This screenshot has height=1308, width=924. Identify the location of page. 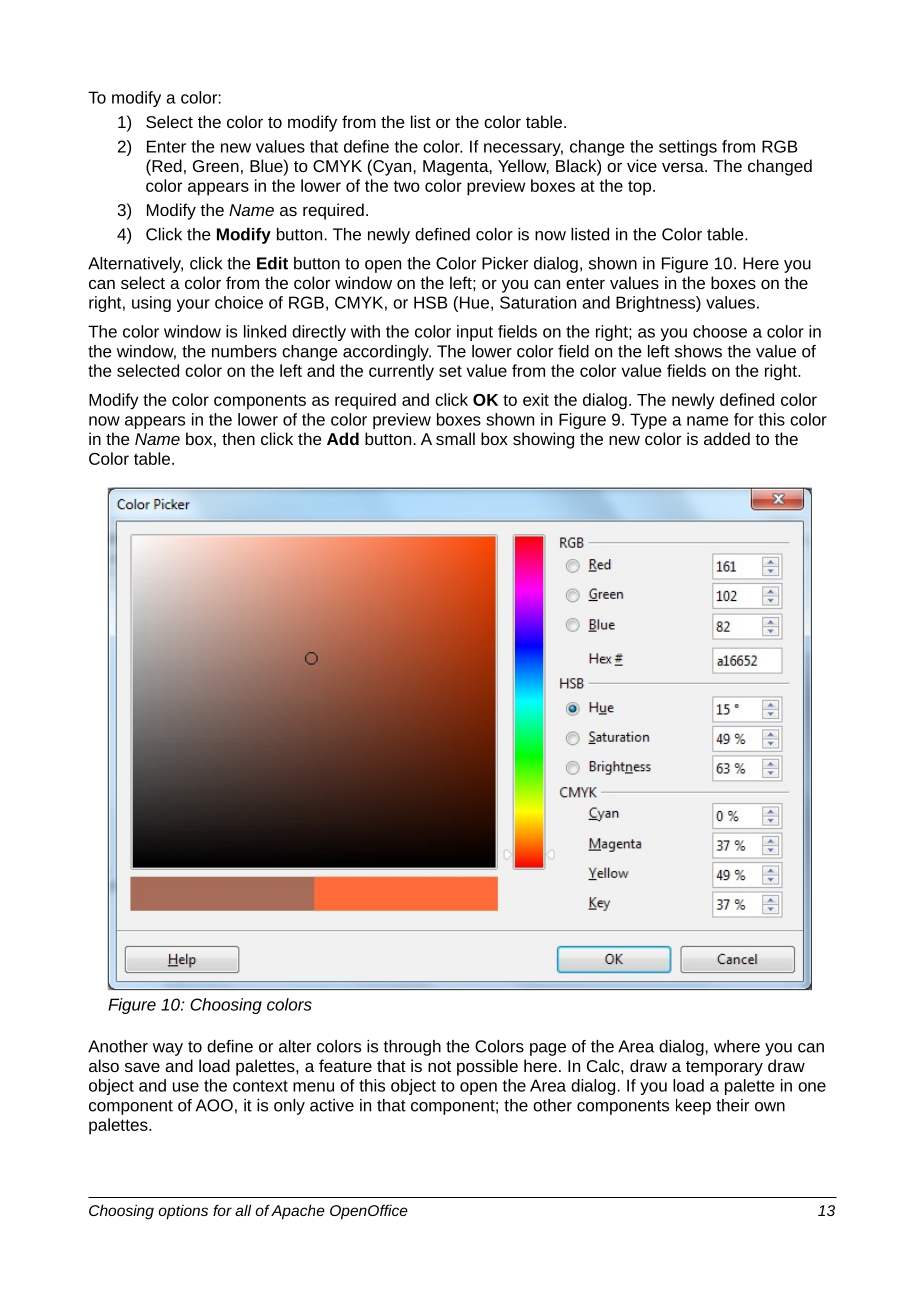
(548, 1049).
